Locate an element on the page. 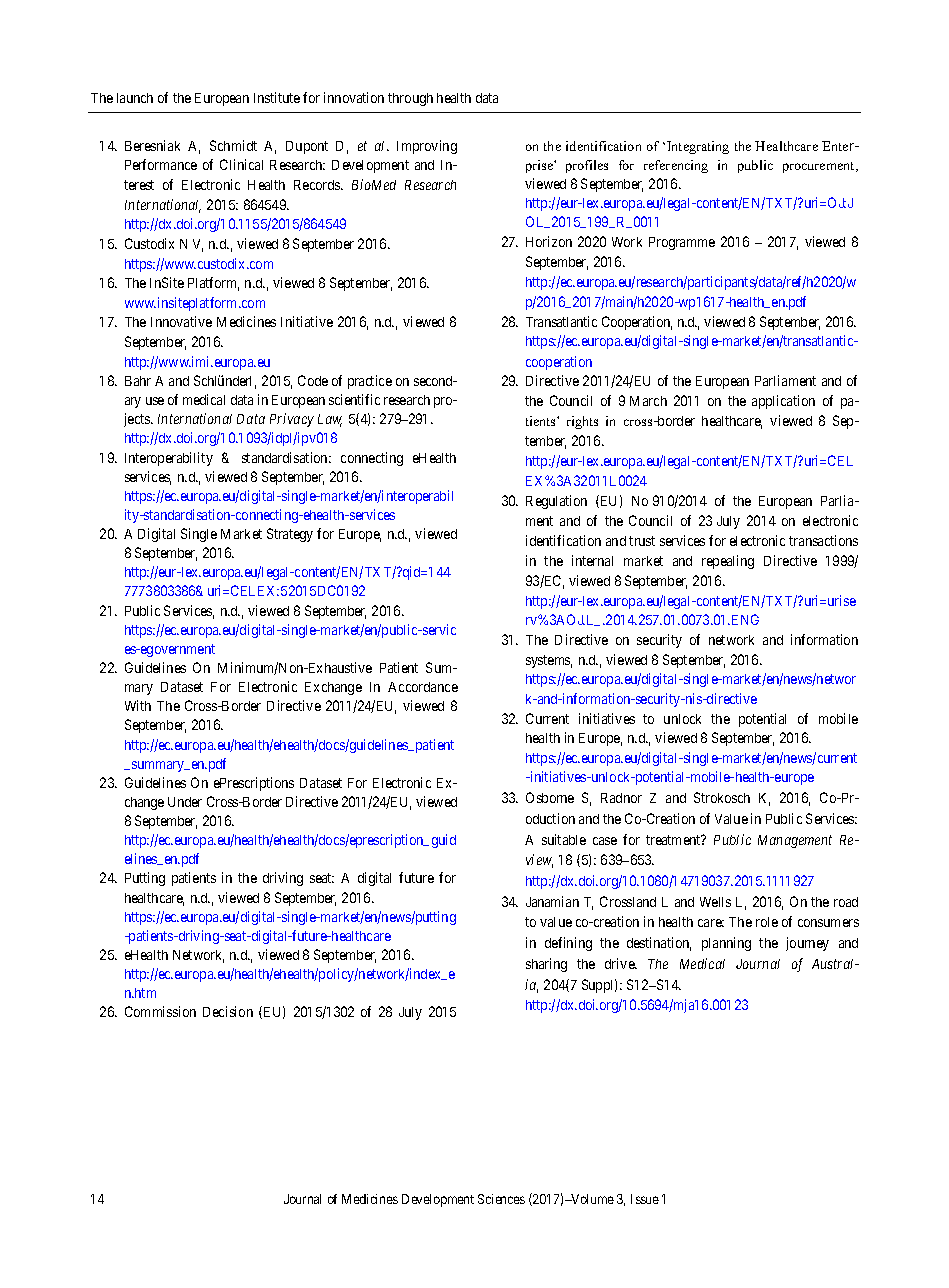  Wells is located at coordinates (715, 902).
